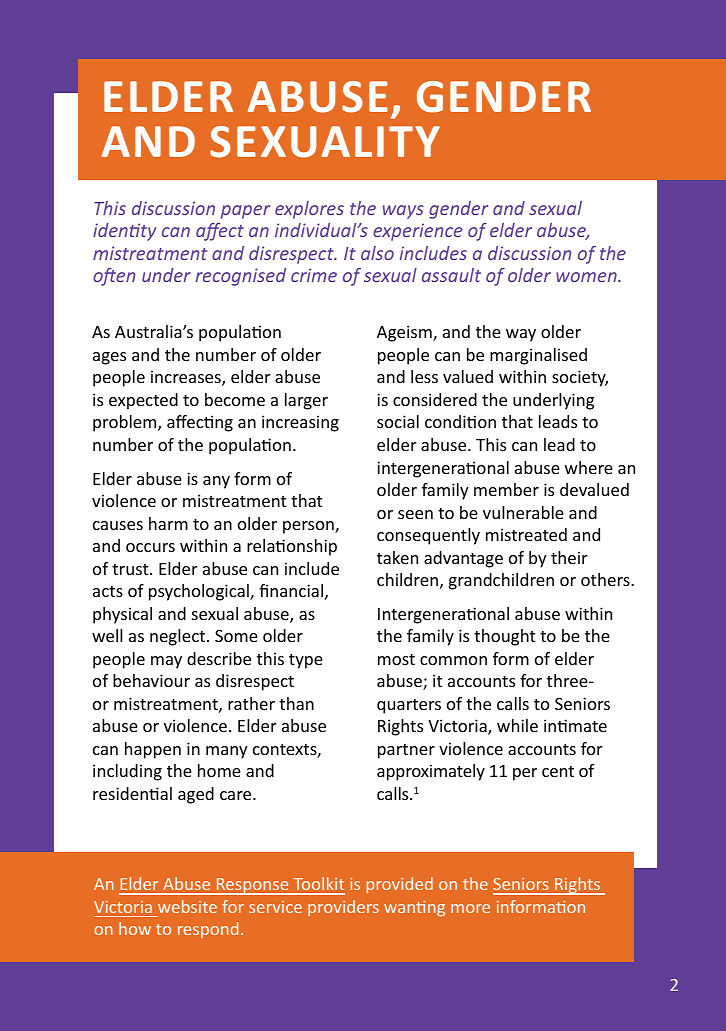 The image size is (726, 1031). What do you see at coordinates (124, 232) in the screenshot?
I see `identity` at bounding box center [124, 232].
